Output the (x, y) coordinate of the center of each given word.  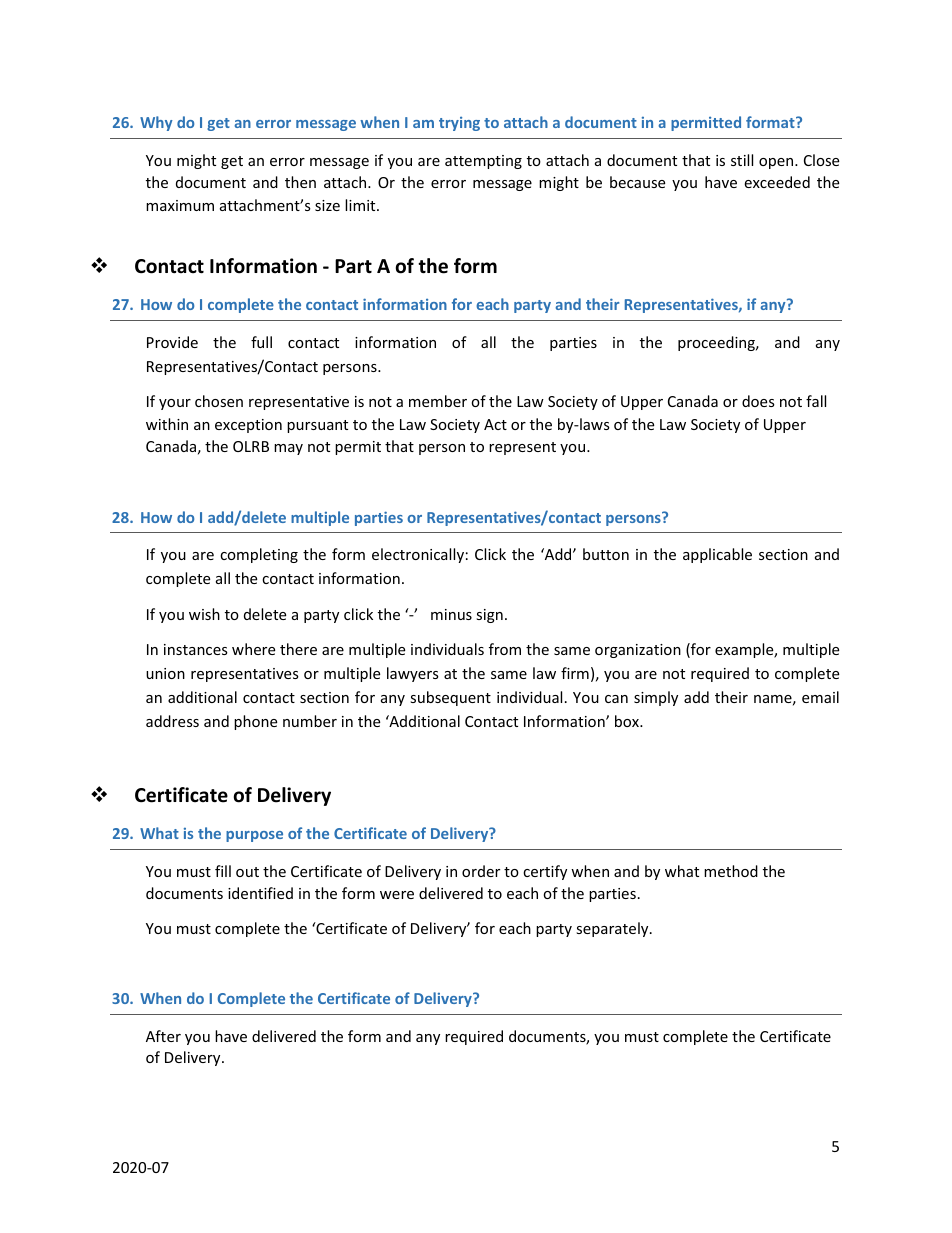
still (742, 160)
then (300, 182)
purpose (254, 836)
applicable (717, 555)
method (731, 871)
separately (613, 929)
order (481, 871)
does (758, 401)
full (261, 342)
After (163, 1036)
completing (259, 555)
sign (489, 616)
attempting (483, 162)
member (438, 401)
